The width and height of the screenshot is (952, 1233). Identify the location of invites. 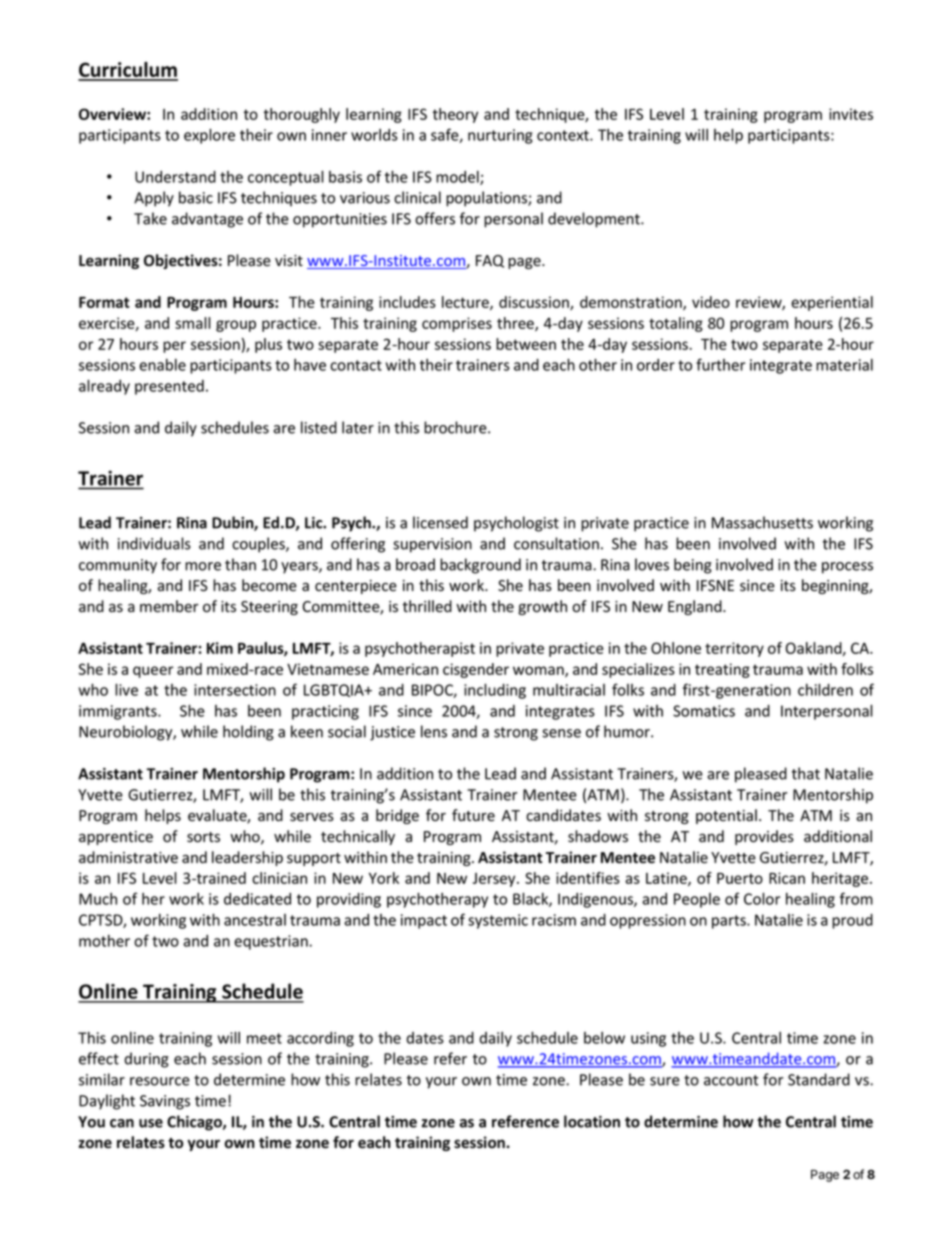
(851, 114).
